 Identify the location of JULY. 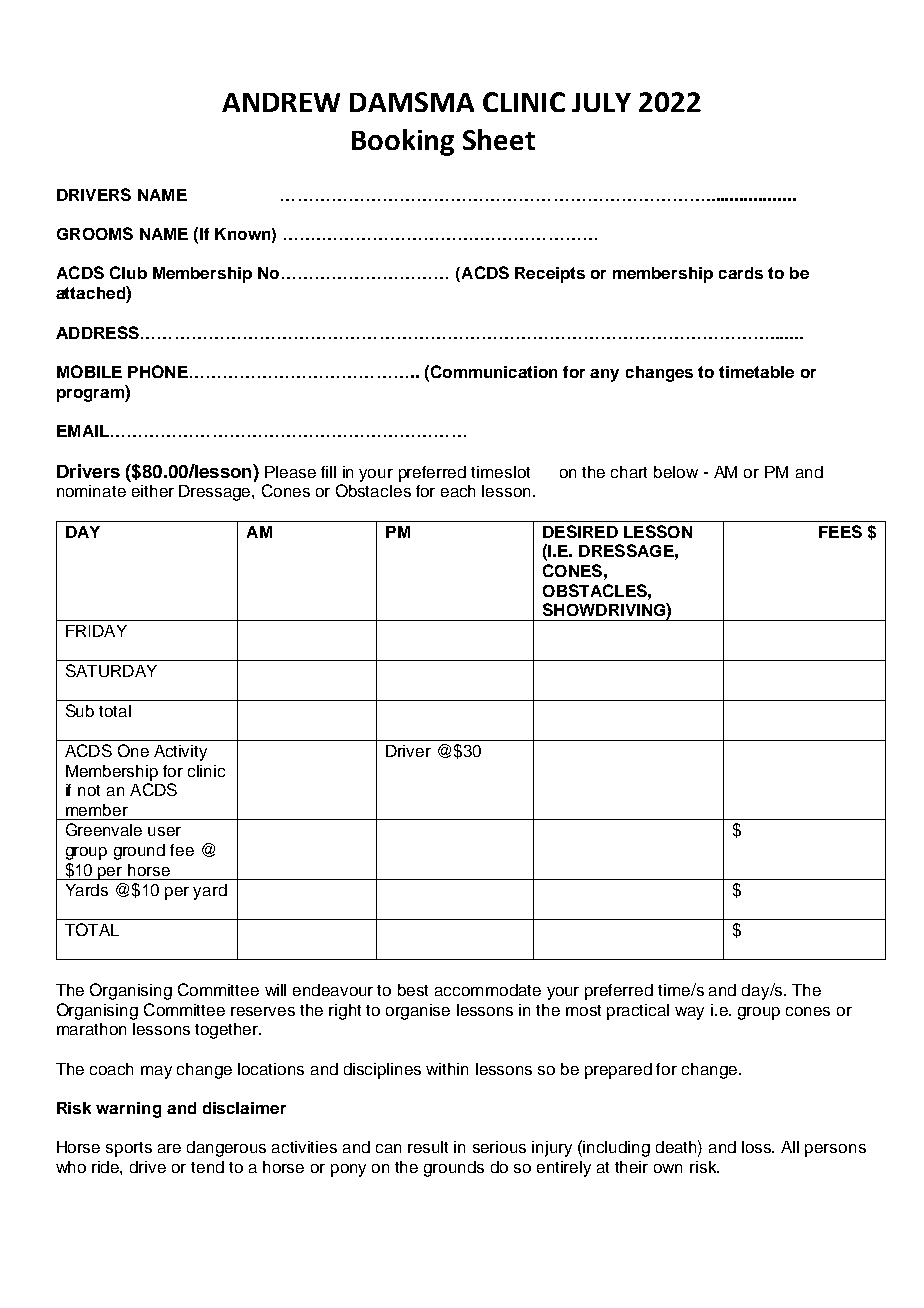
(601, 102).
